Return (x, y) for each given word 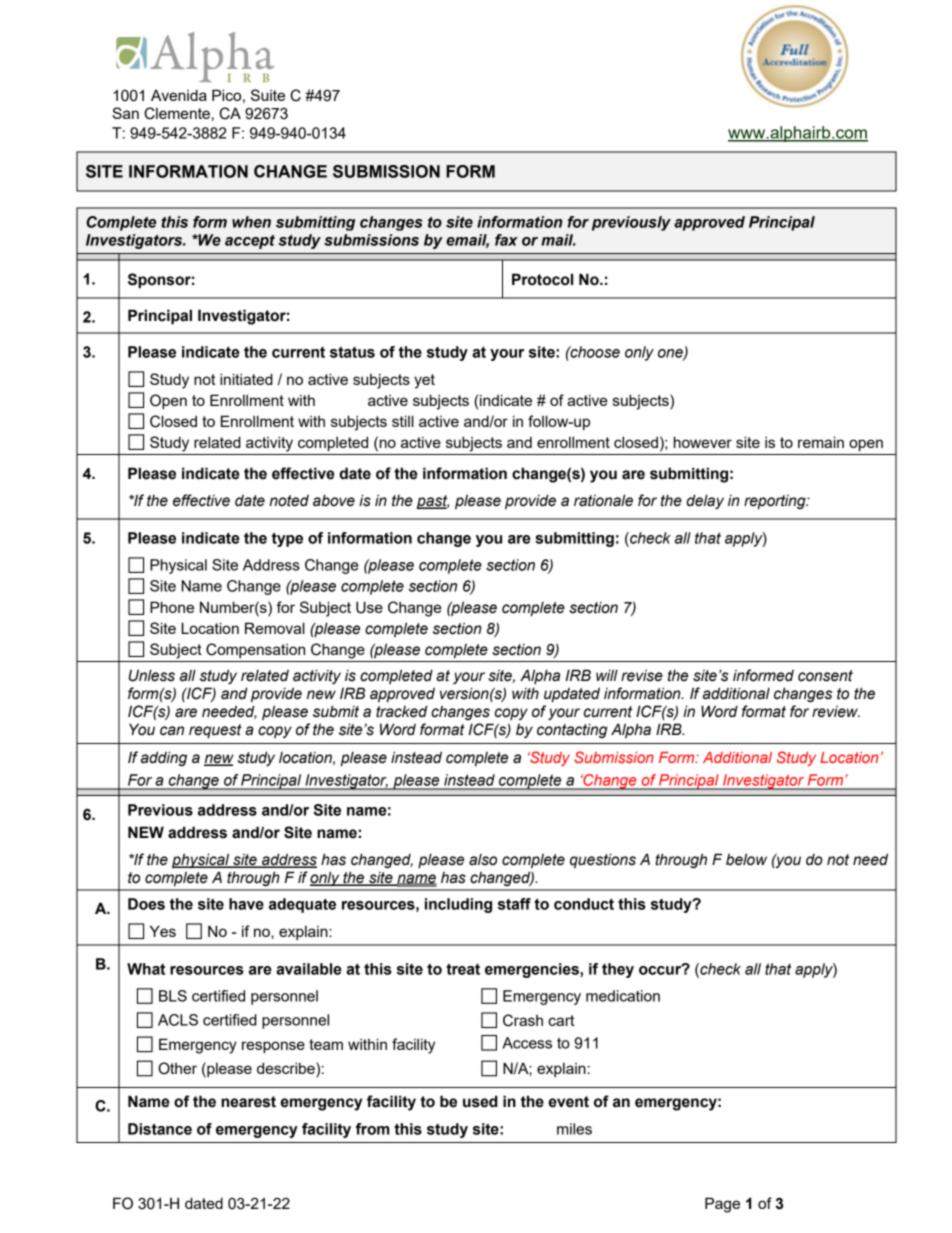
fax (506, 240)
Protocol (542, 279)
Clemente (177, 113)
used (480, 1101)
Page (722, 1205)
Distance (160, 1129)
